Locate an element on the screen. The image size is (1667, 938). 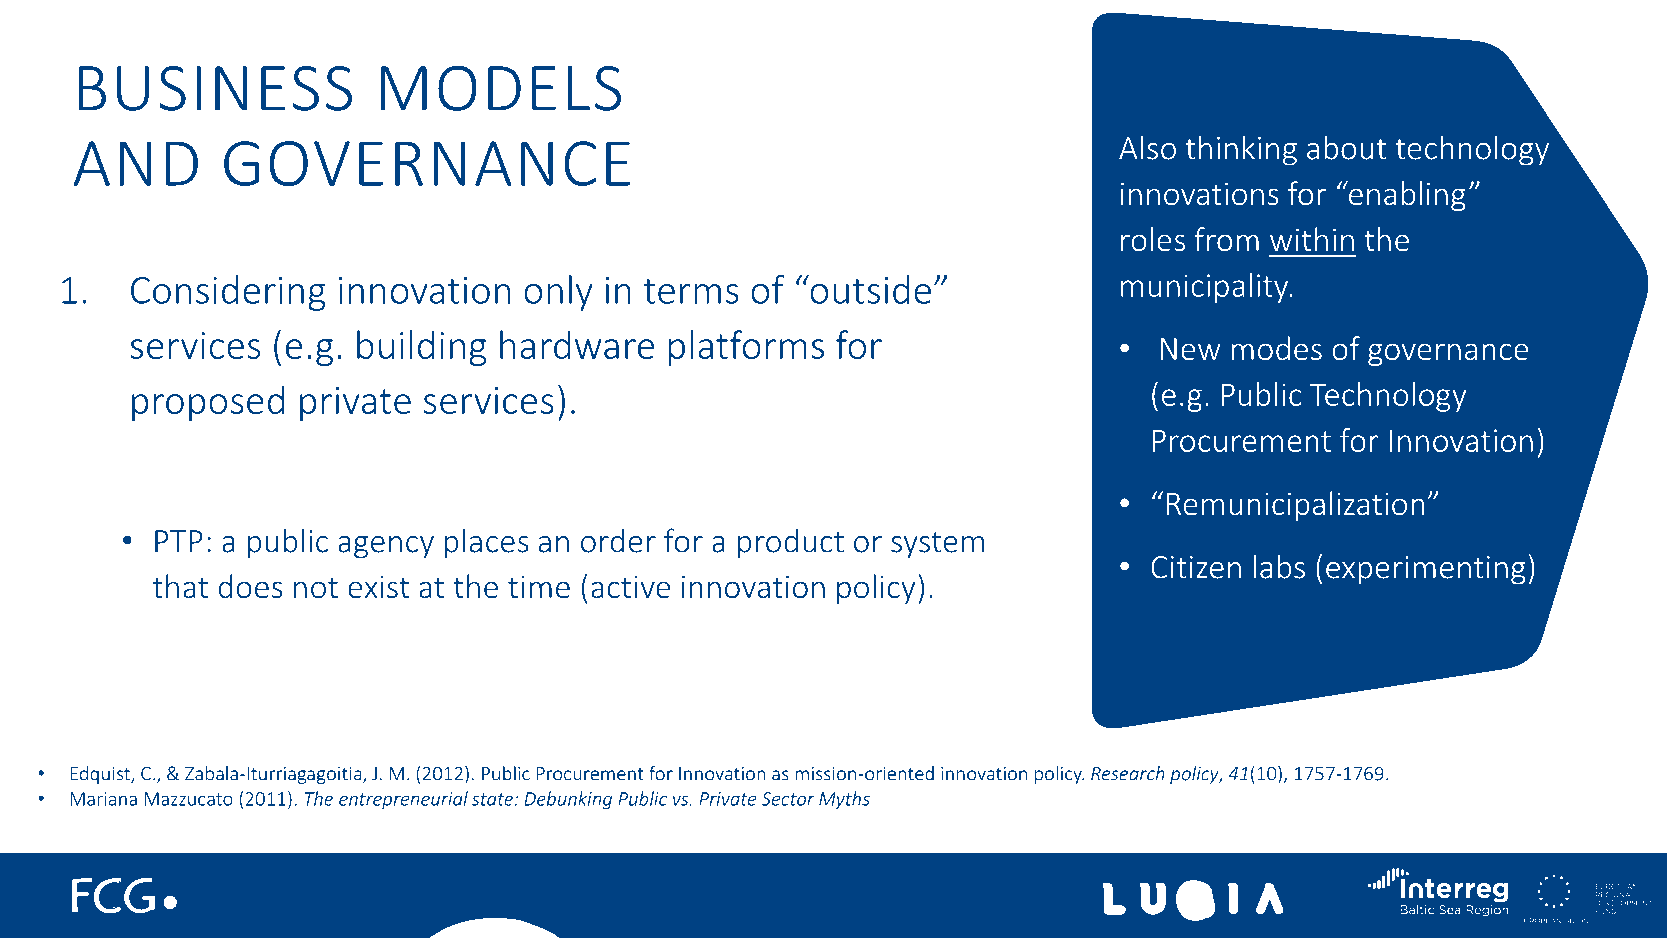
proposed is located at coordinates (208, 403).
